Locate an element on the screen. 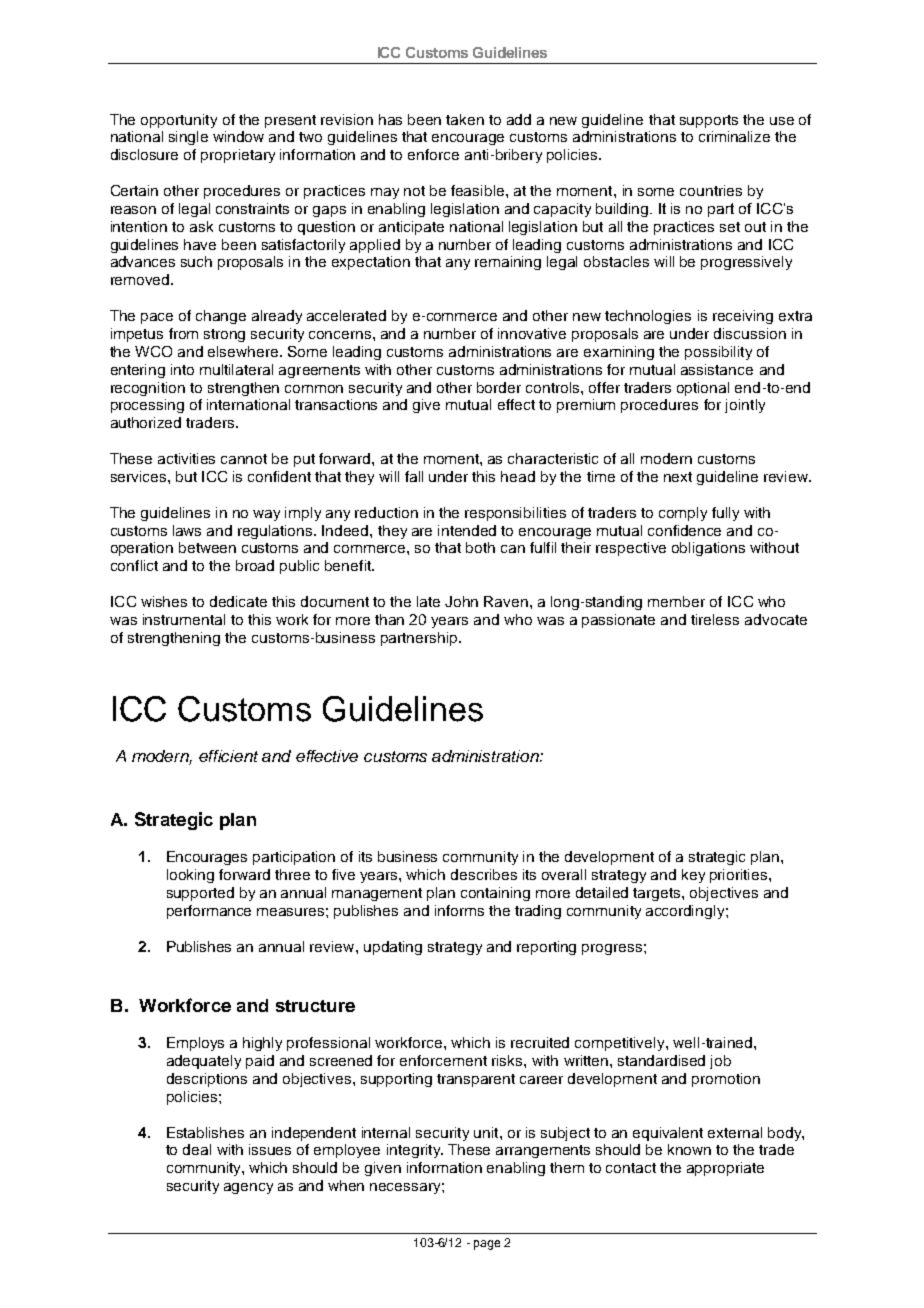  taken is located at coordinates (465, 119).
